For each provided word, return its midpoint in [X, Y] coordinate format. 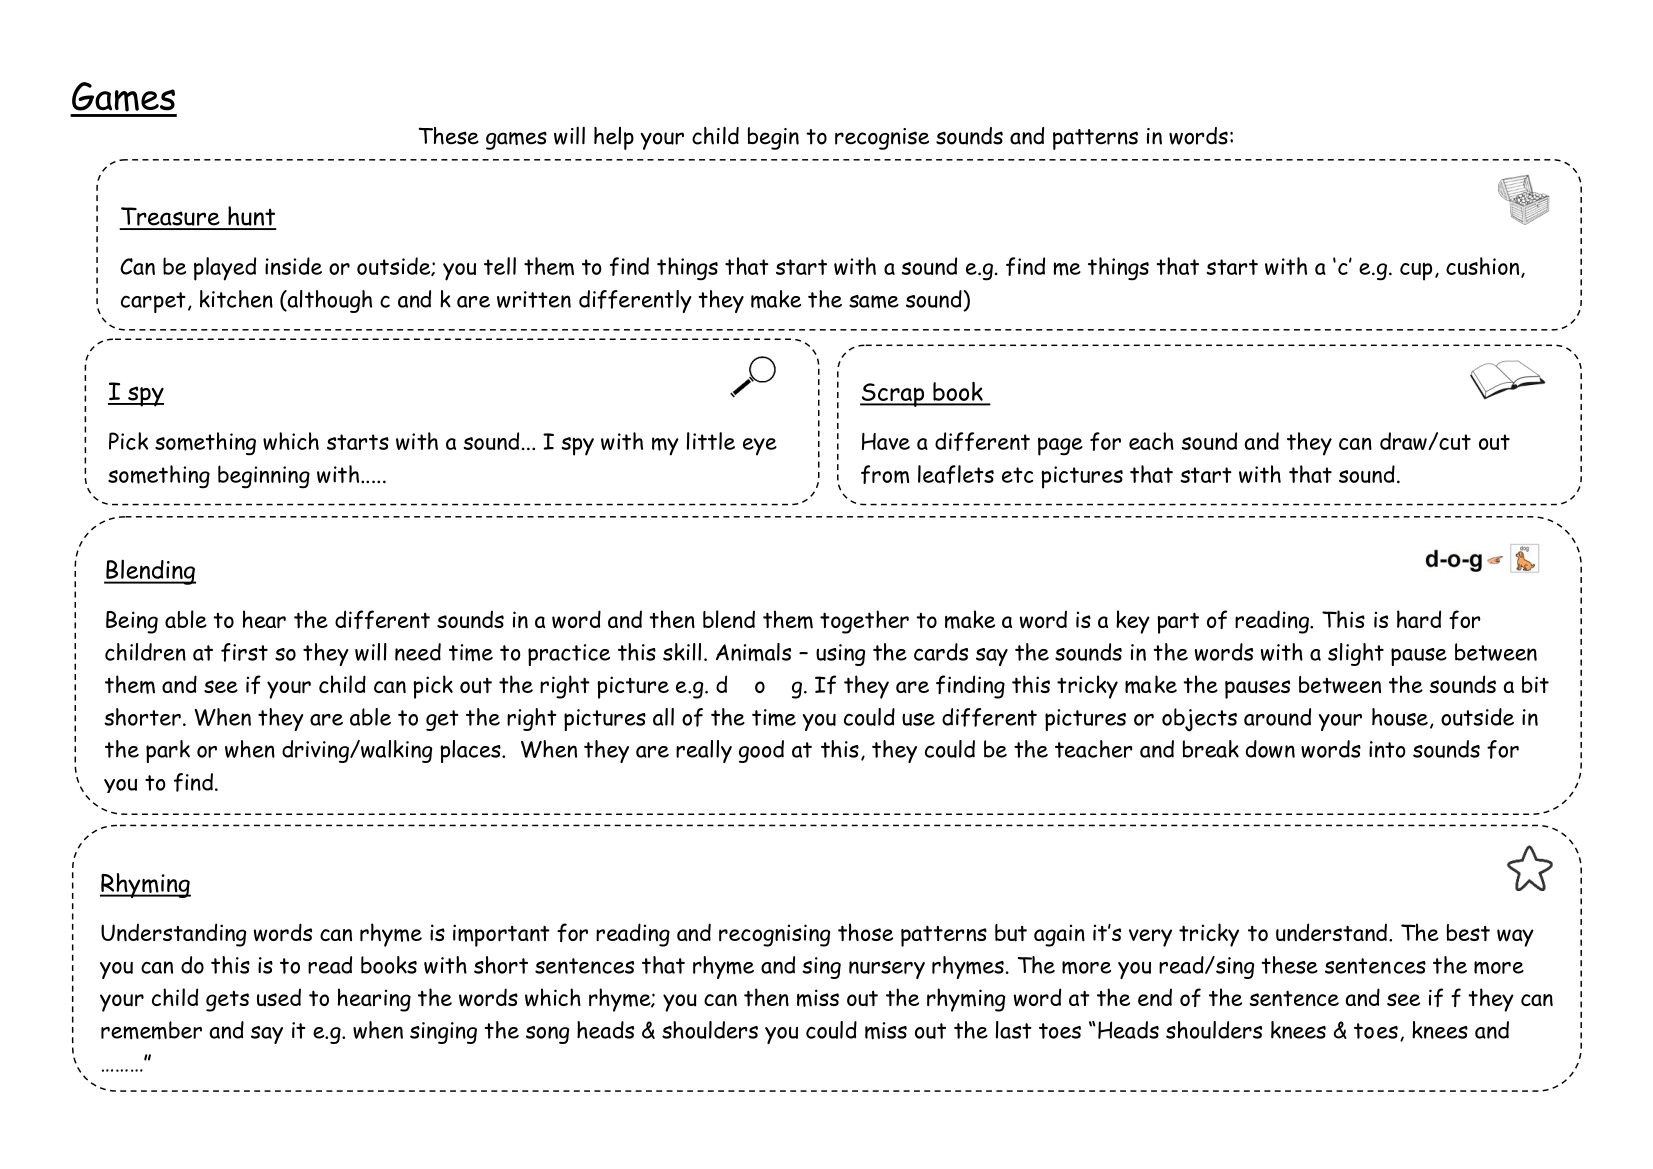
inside [293, 266]
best [1468, 932]
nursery [887, 970]
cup [1416, 271]
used [279, 997]
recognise [882, 139]
